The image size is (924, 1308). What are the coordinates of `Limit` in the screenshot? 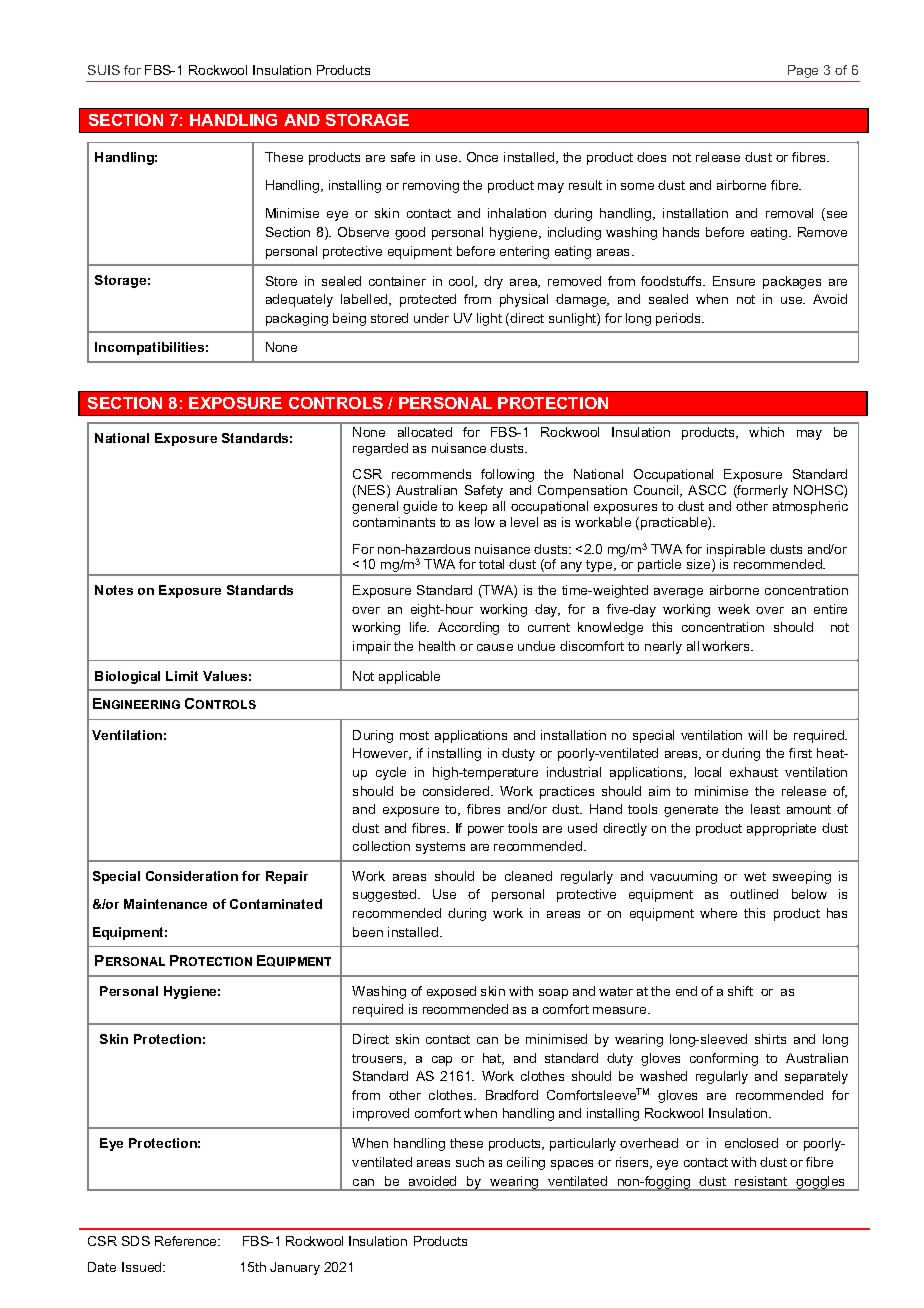 It's located at (182, 676).
